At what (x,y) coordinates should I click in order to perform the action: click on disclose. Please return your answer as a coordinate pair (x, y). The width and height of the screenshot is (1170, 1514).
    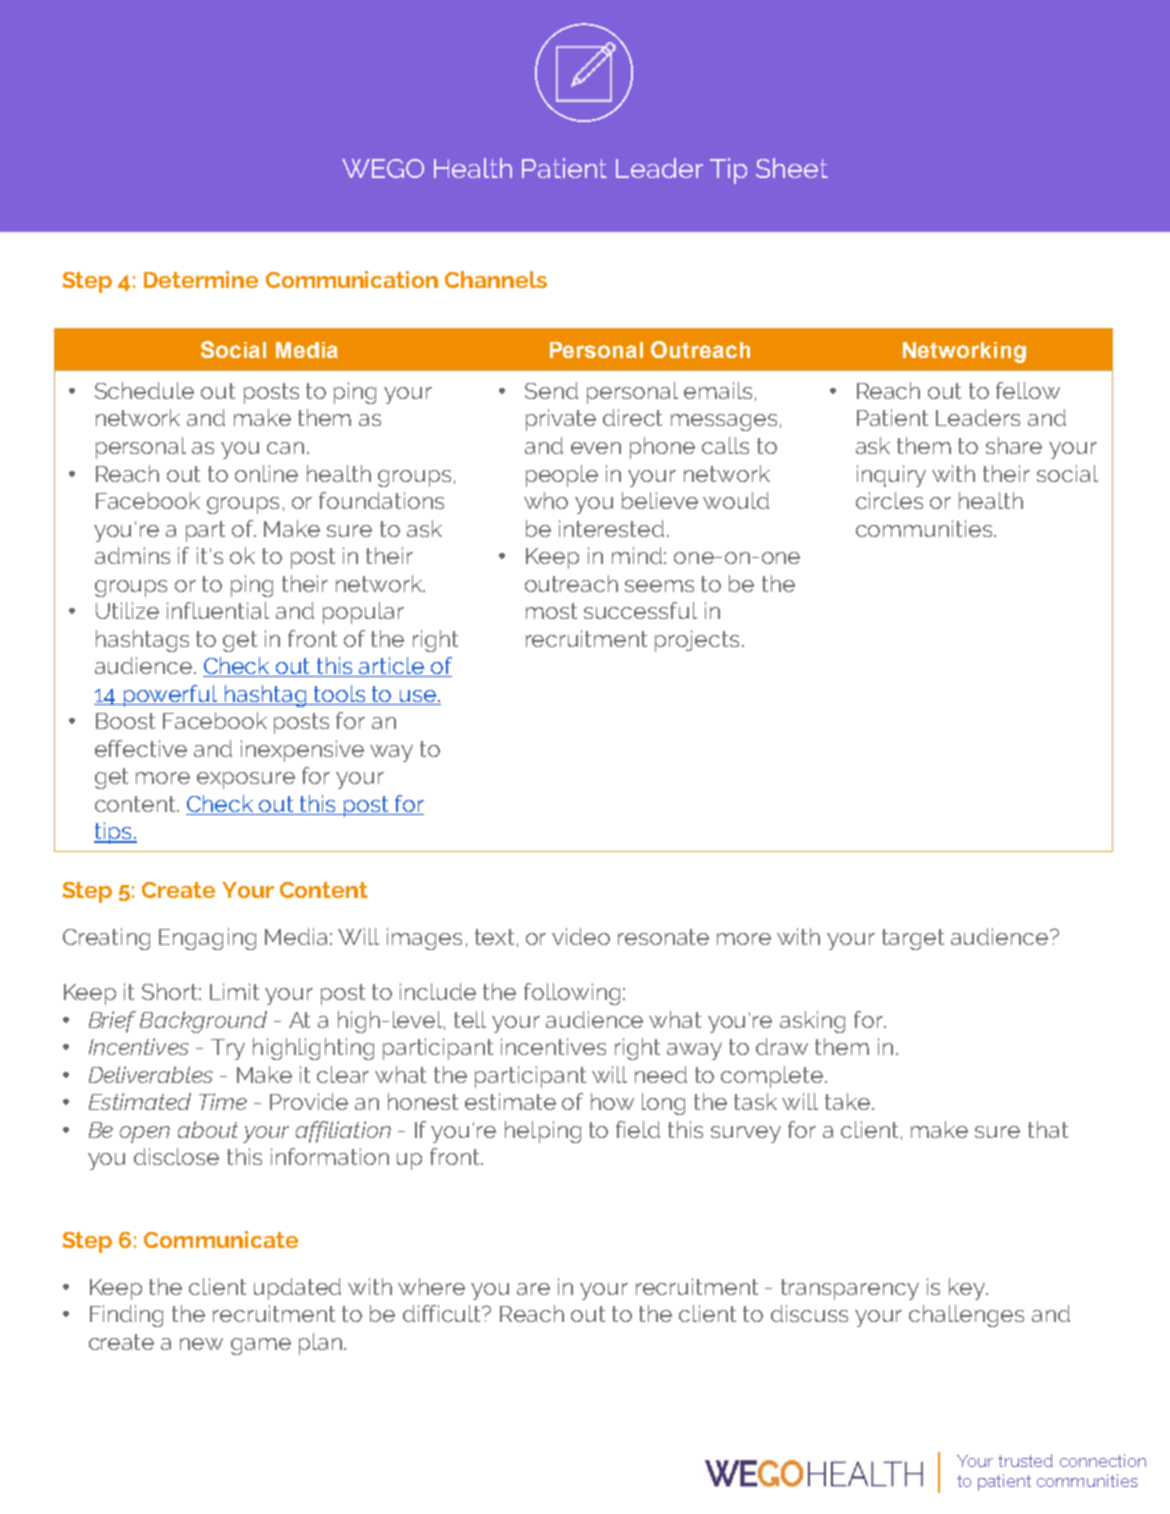
    Looking at the image, I should click on (176, 1156).
